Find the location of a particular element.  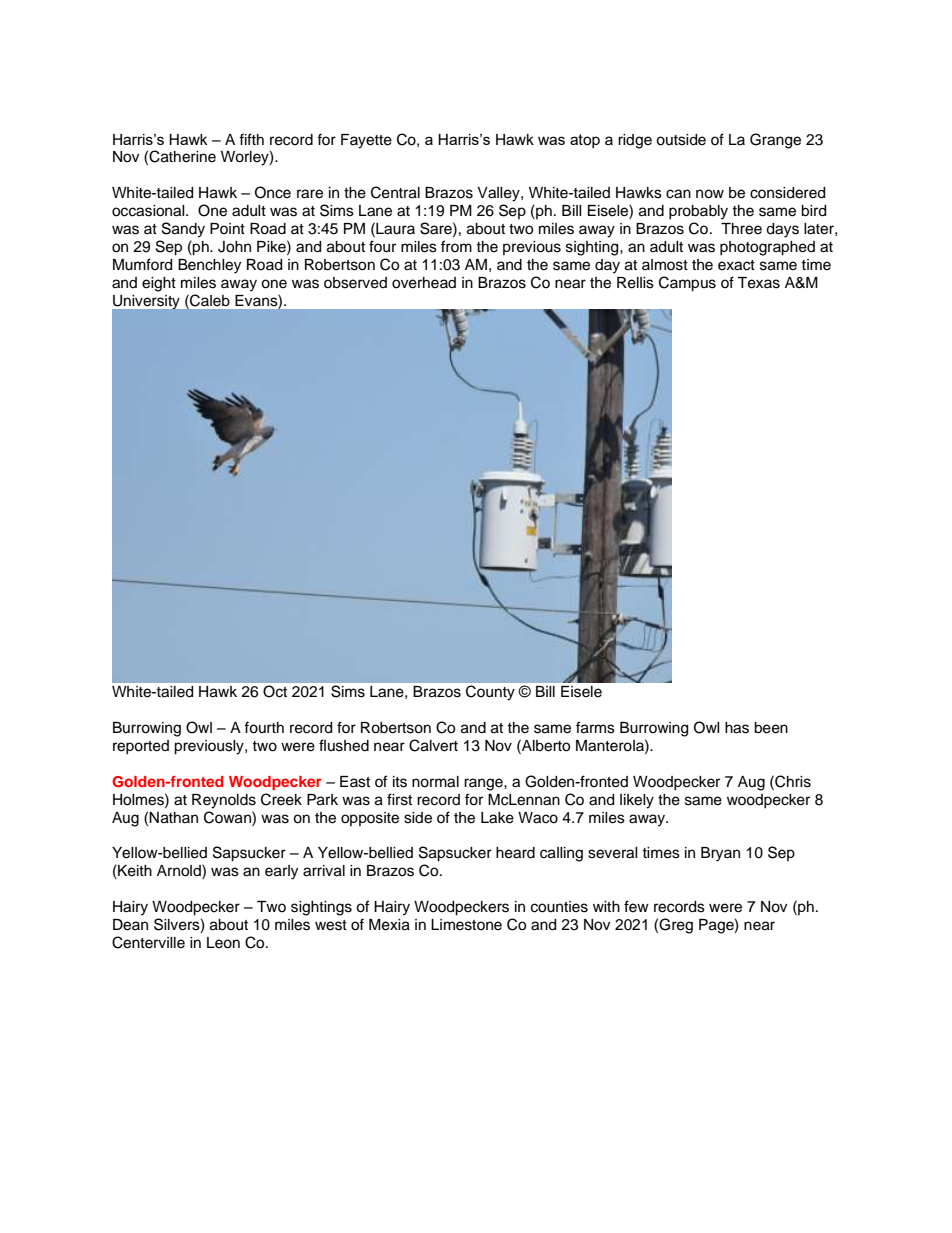

Texas is located at coordinates (758, 283).
